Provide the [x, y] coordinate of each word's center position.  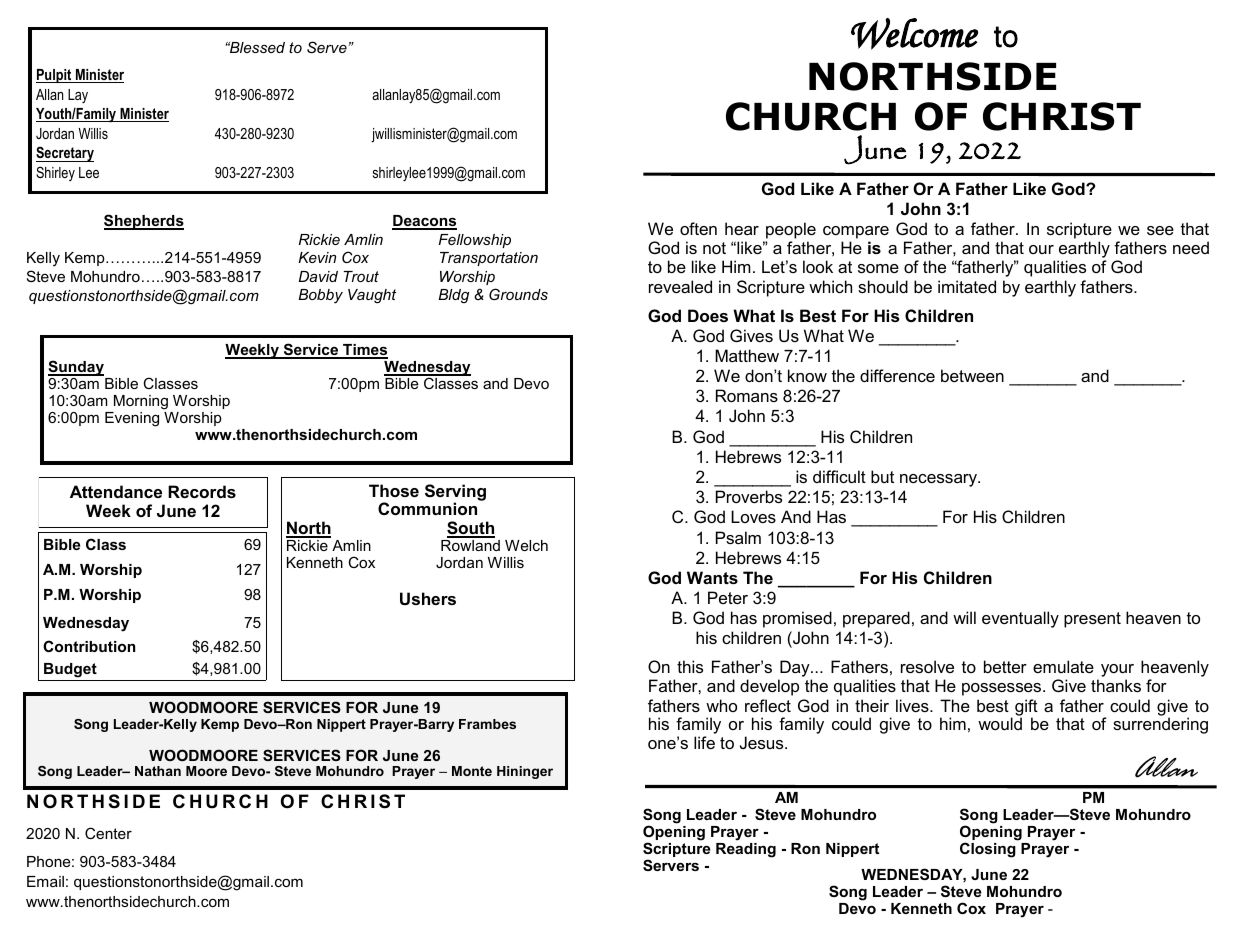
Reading [746, 850]
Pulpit [55, 76]
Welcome [914, 34]
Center [108, 833]
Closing [988, 850]
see [1160, 230]
